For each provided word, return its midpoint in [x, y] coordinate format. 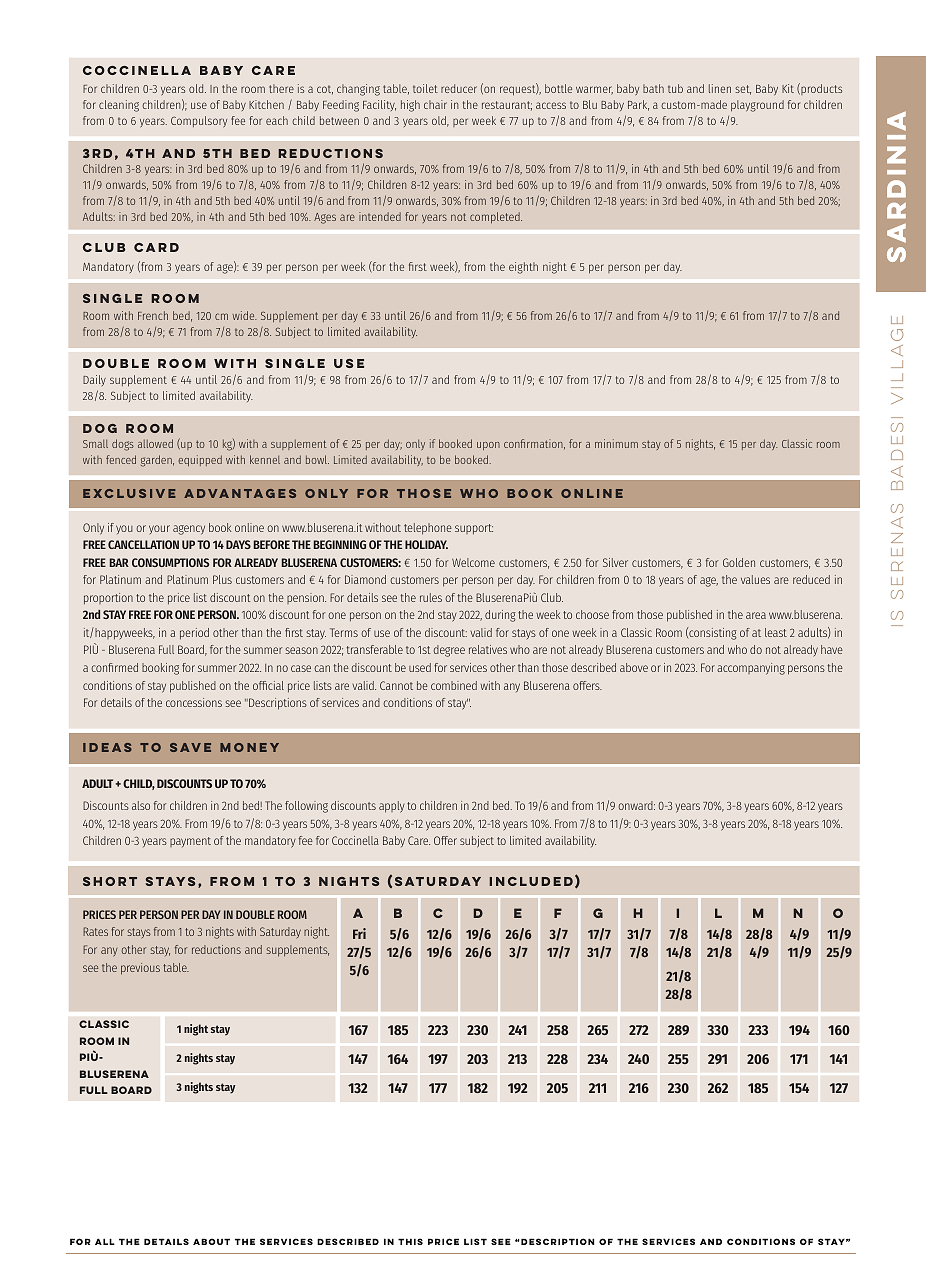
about [211, 1241]
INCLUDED [531, 881]
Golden [739, 562]
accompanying [751, 669]
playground [757, 106]
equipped [200, 460]
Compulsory [199, 122]
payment [190, 842]
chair [435, 104]
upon [488, 446]
